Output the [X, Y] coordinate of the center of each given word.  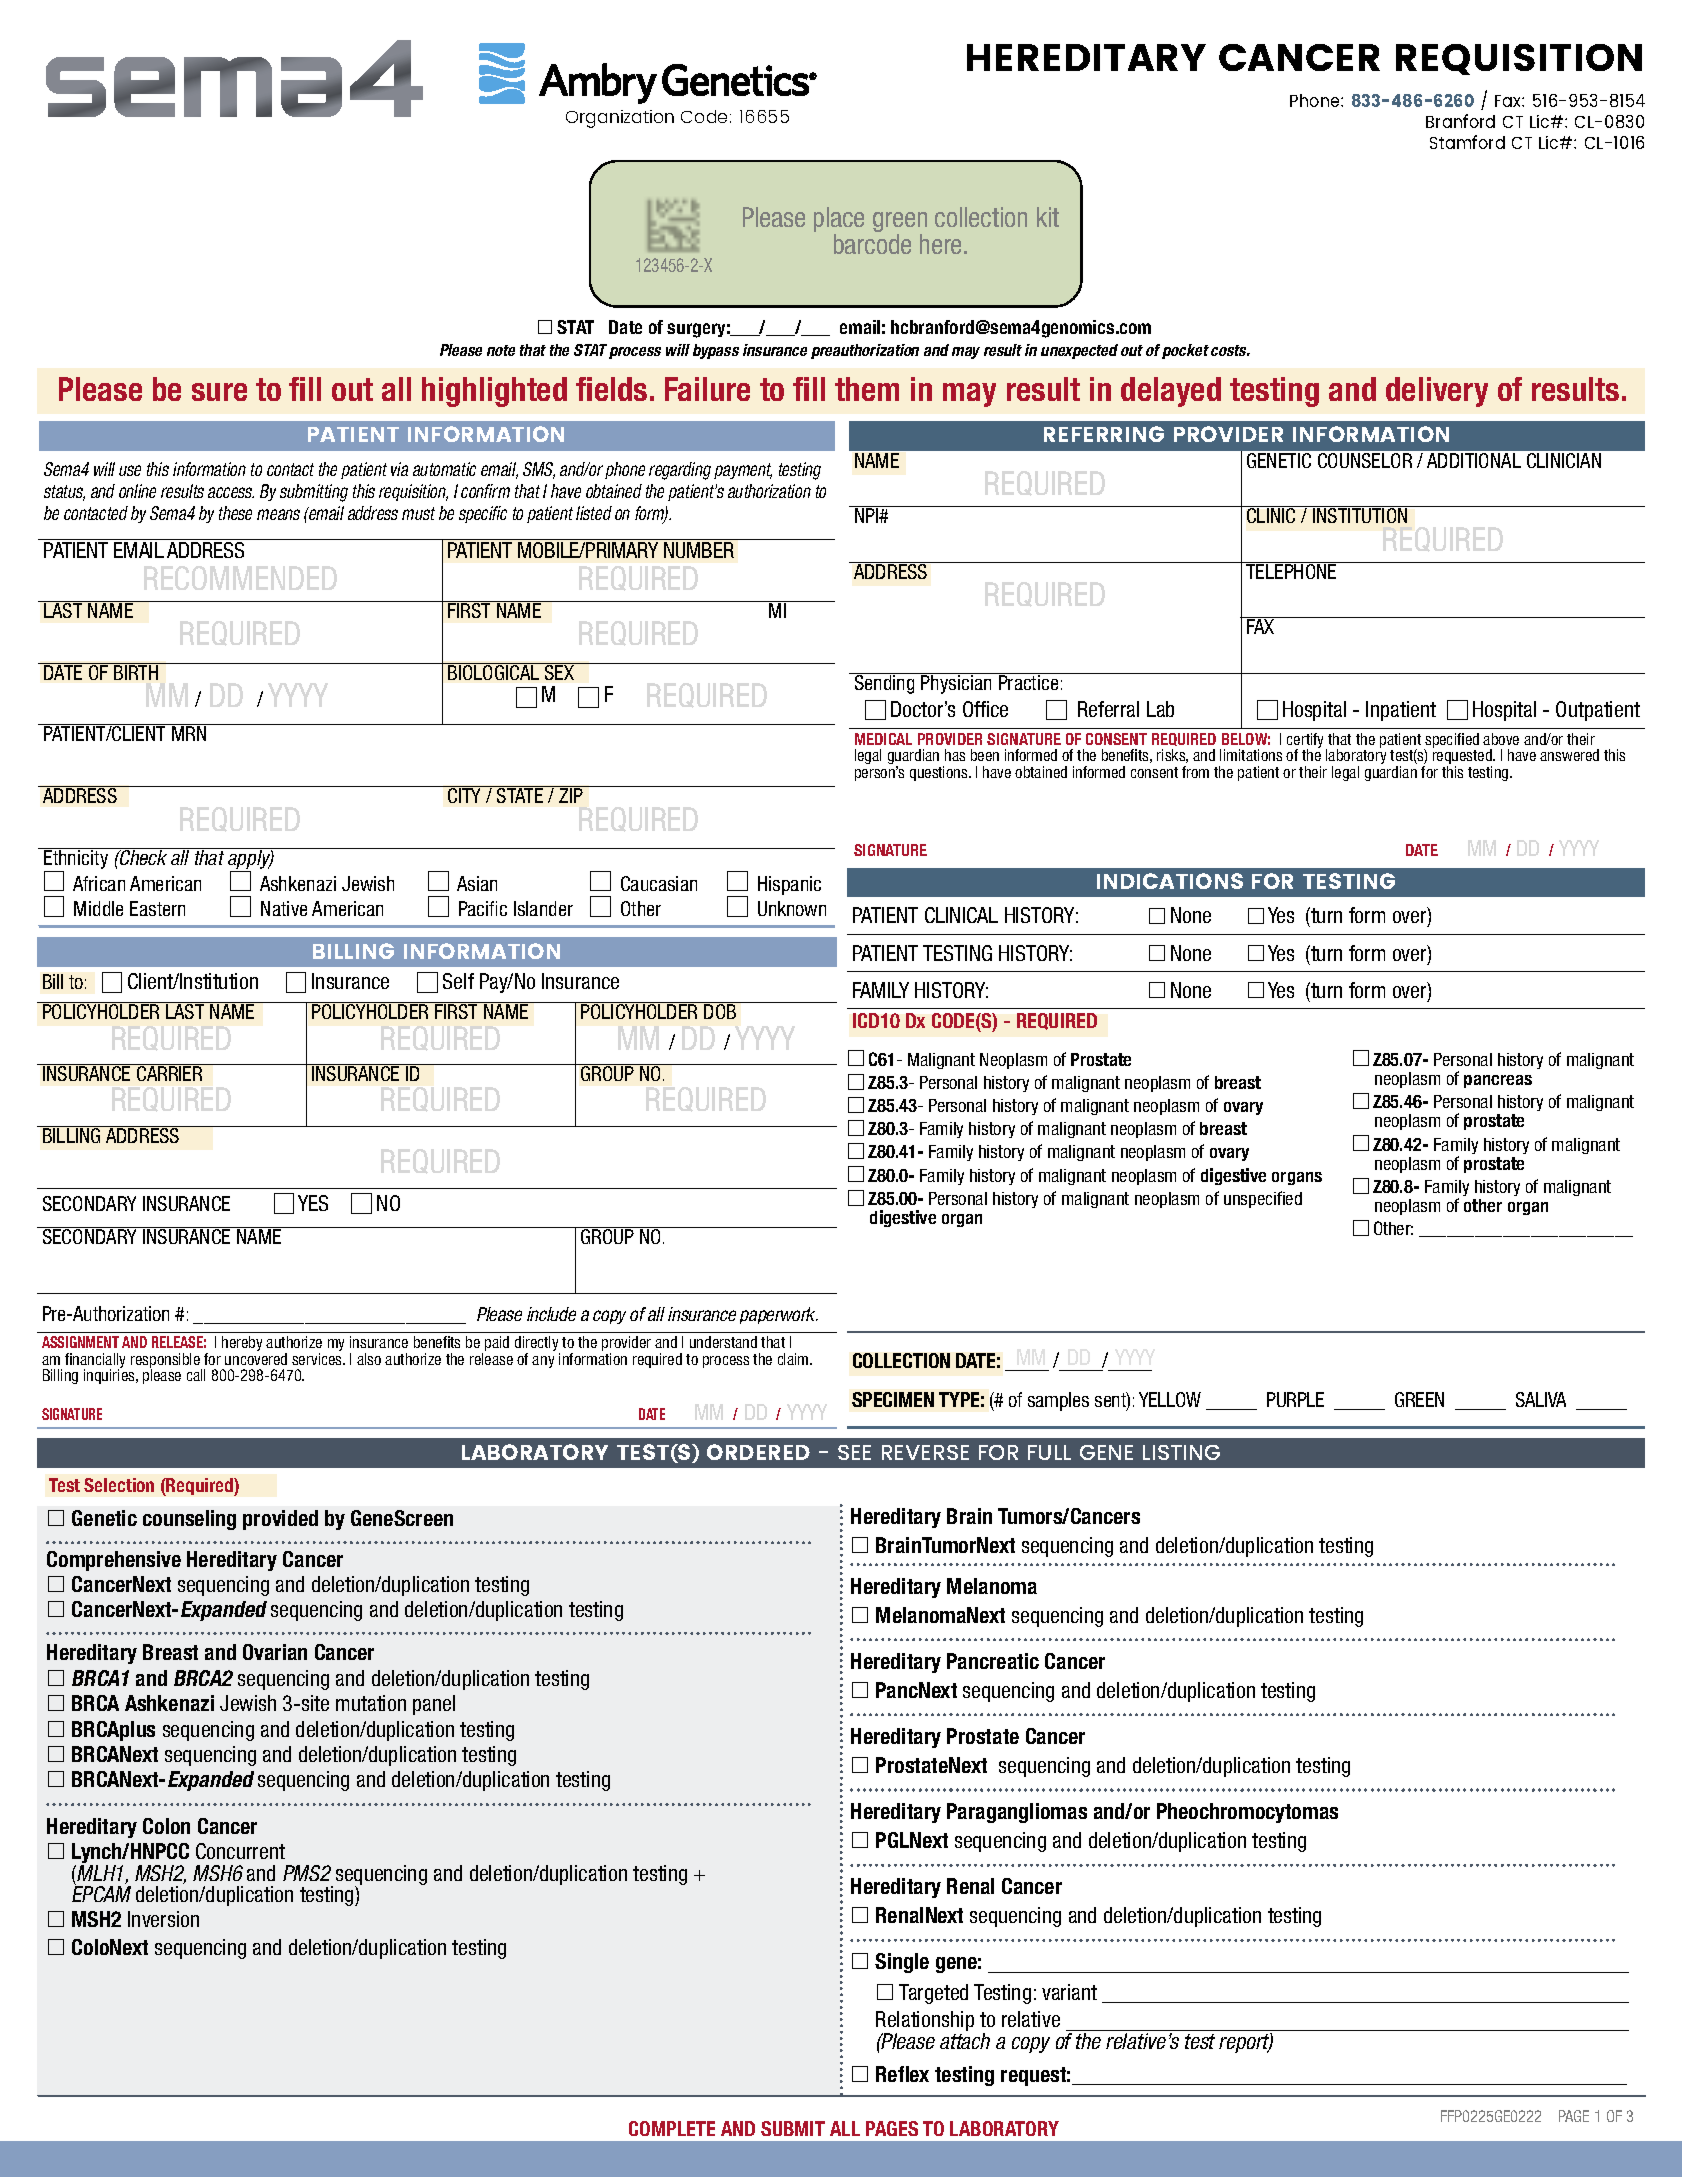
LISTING [1181, 1452]
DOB [720, 1010]
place [839, 221]
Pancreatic [993, 1661]
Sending [884, 683]
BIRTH [136, 671]
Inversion [163, 1919]
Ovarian [275, 1652]
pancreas [1498, 1081]
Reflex [902, 2074]
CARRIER [170, 1072]
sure [219, 392]
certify [1307, 742]
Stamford [1467, 142]
